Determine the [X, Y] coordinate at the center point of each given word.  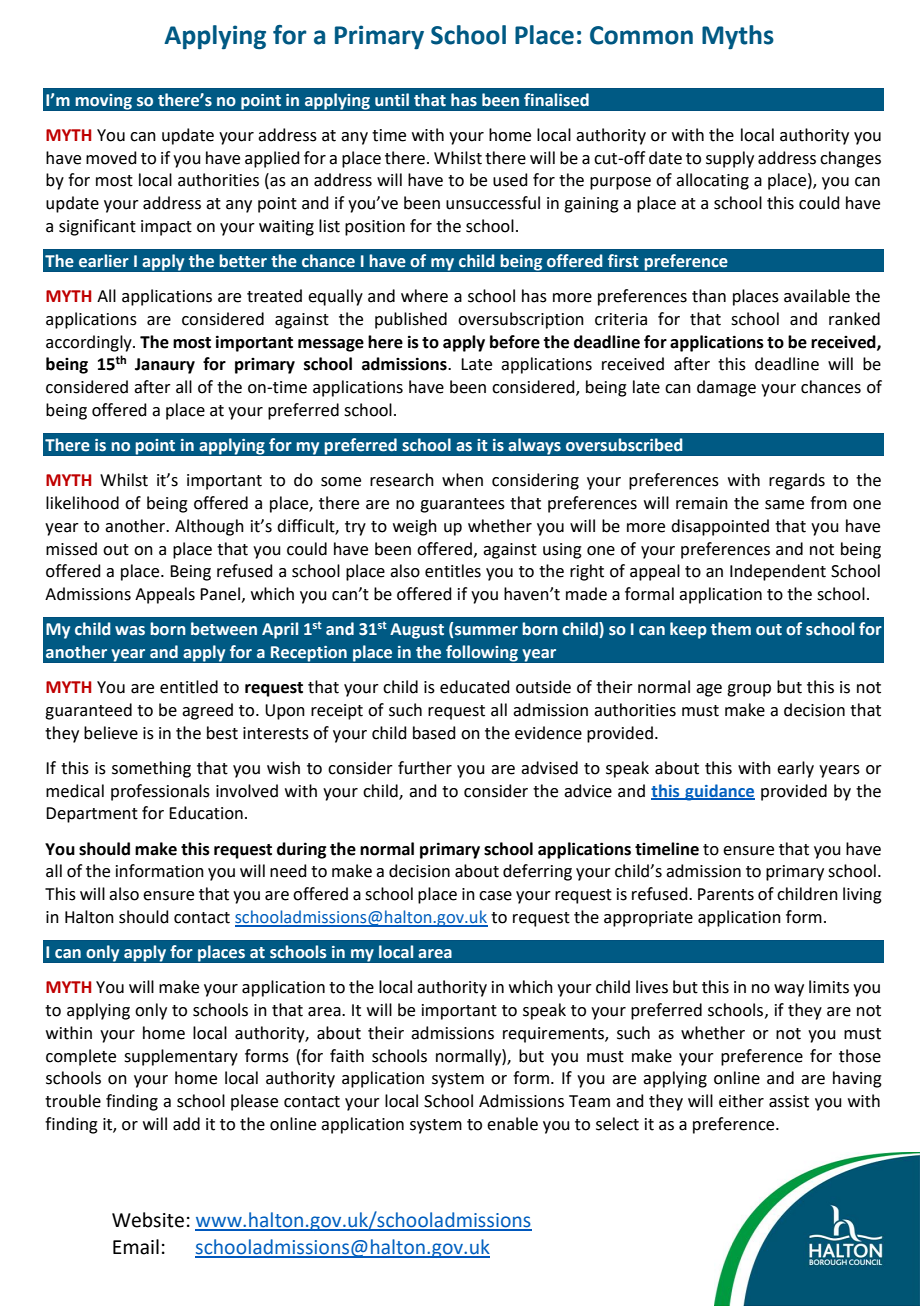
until [392, 100]
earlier [104, 261]
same [784, 505]
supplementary [181, 1057]
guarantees [462, 505]
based [434, 733]
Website [148, 1220]
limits [829, 987]
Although [209, 527]
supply [730, 159]
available [817, 296]
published [411, 320]
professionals [160, 792]
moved [111, 158]
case [495, 896]
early [795, 769]
